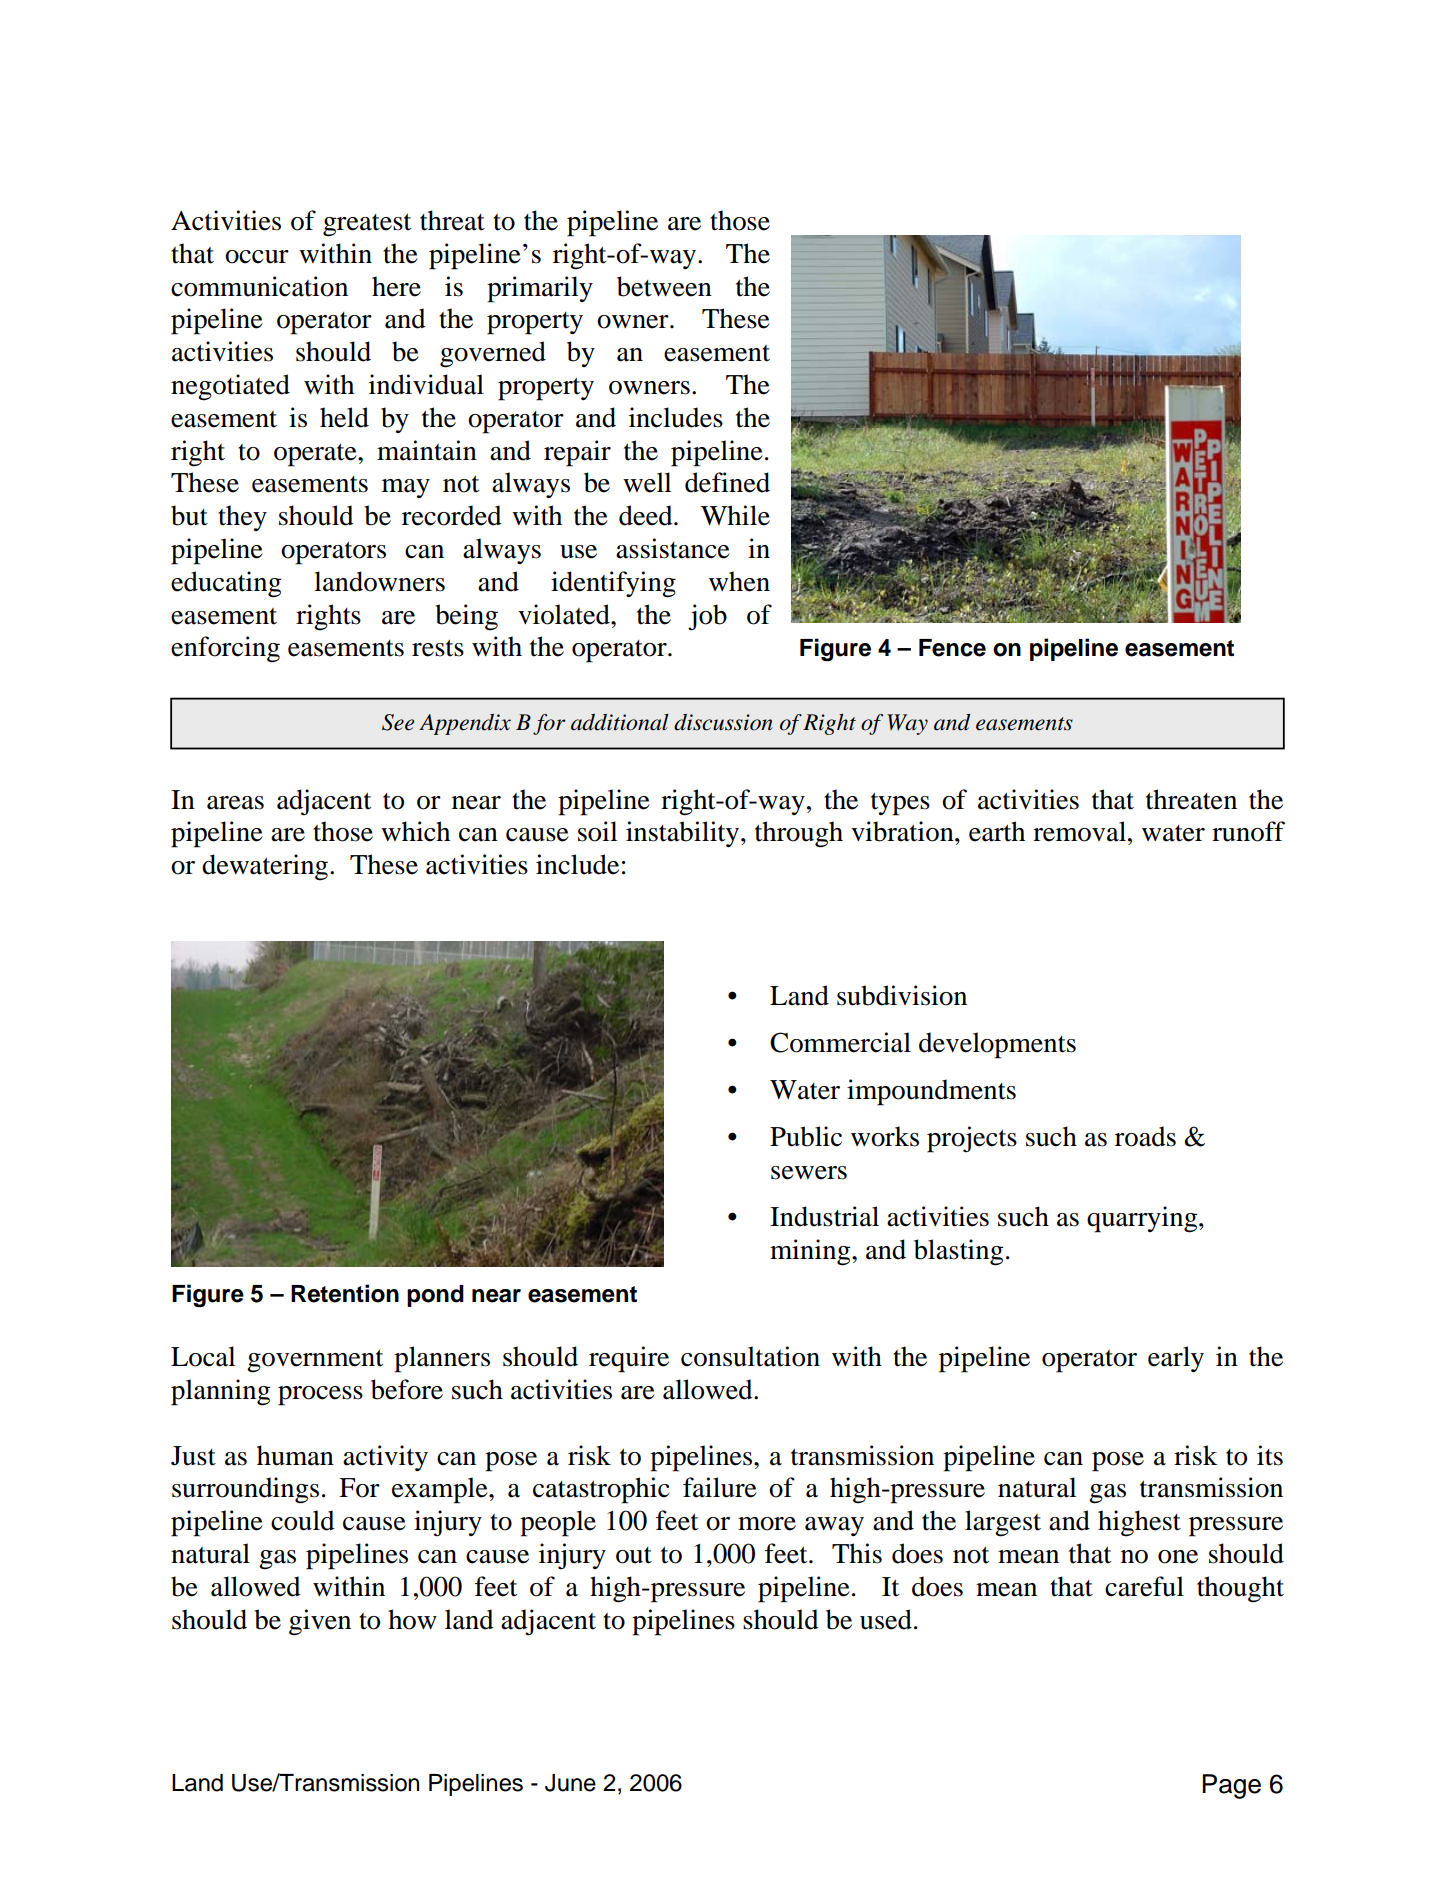 The width and height of the page is (1455, 1882). I want to click on early, so click(1176, 1359).
